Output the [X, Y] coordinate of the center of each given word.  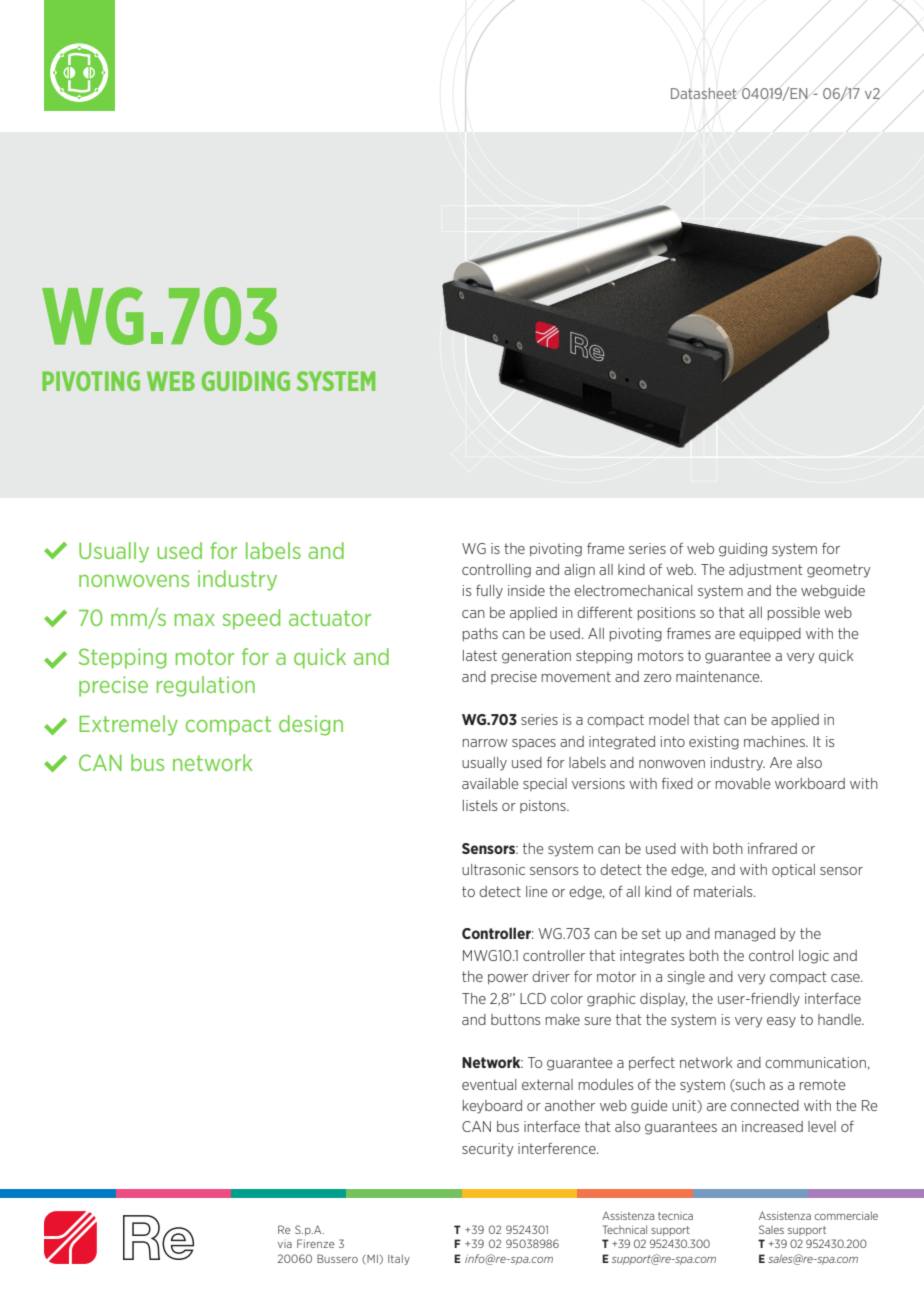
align [579, 571]
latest [480, 655]
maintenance [719, 676]
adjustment [766, 571]
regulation [206, 686]
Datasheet [704, 93]
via [285, 1245]
